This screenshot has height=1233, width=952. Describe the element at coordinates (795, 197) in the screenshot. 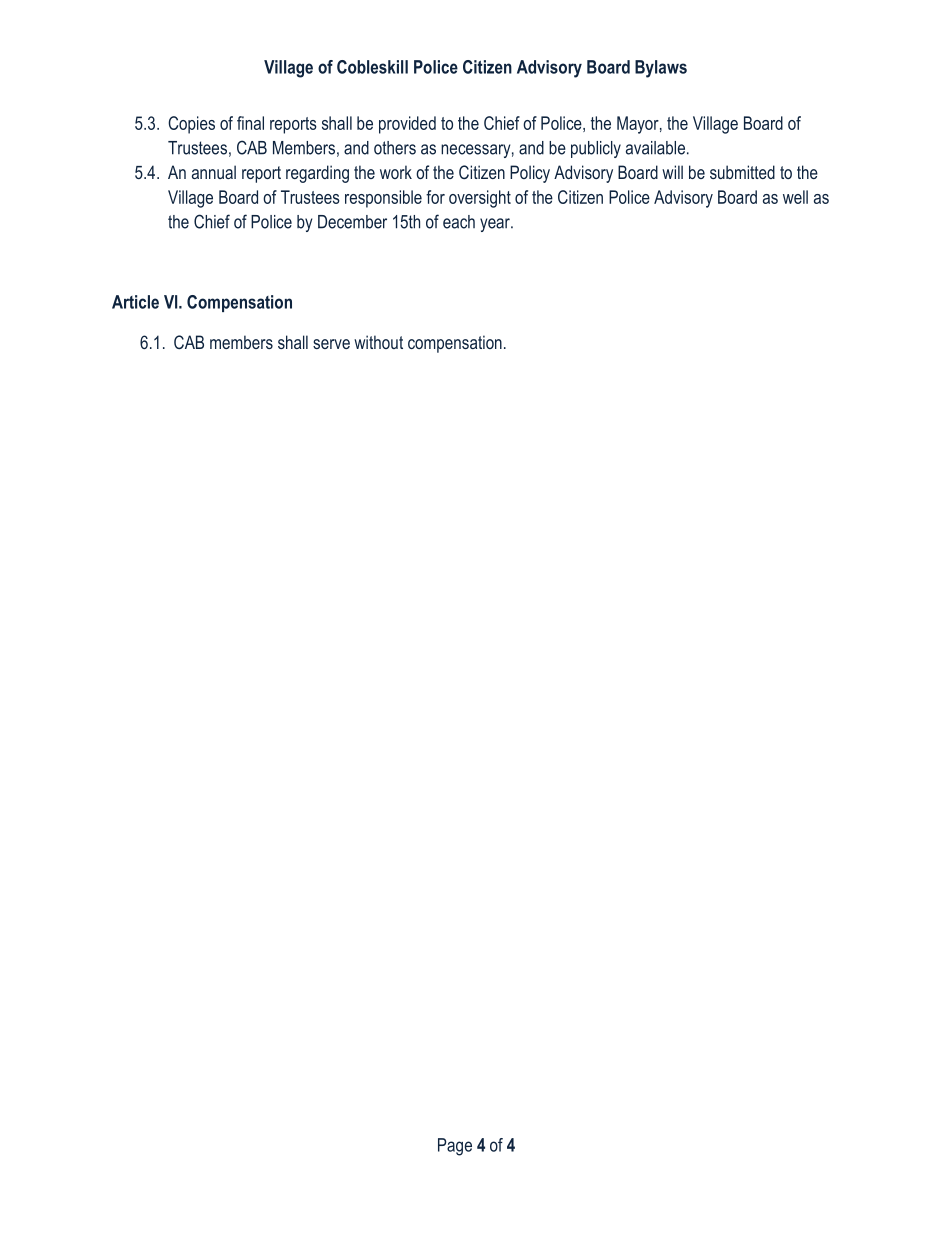

I see `well` at that location.
